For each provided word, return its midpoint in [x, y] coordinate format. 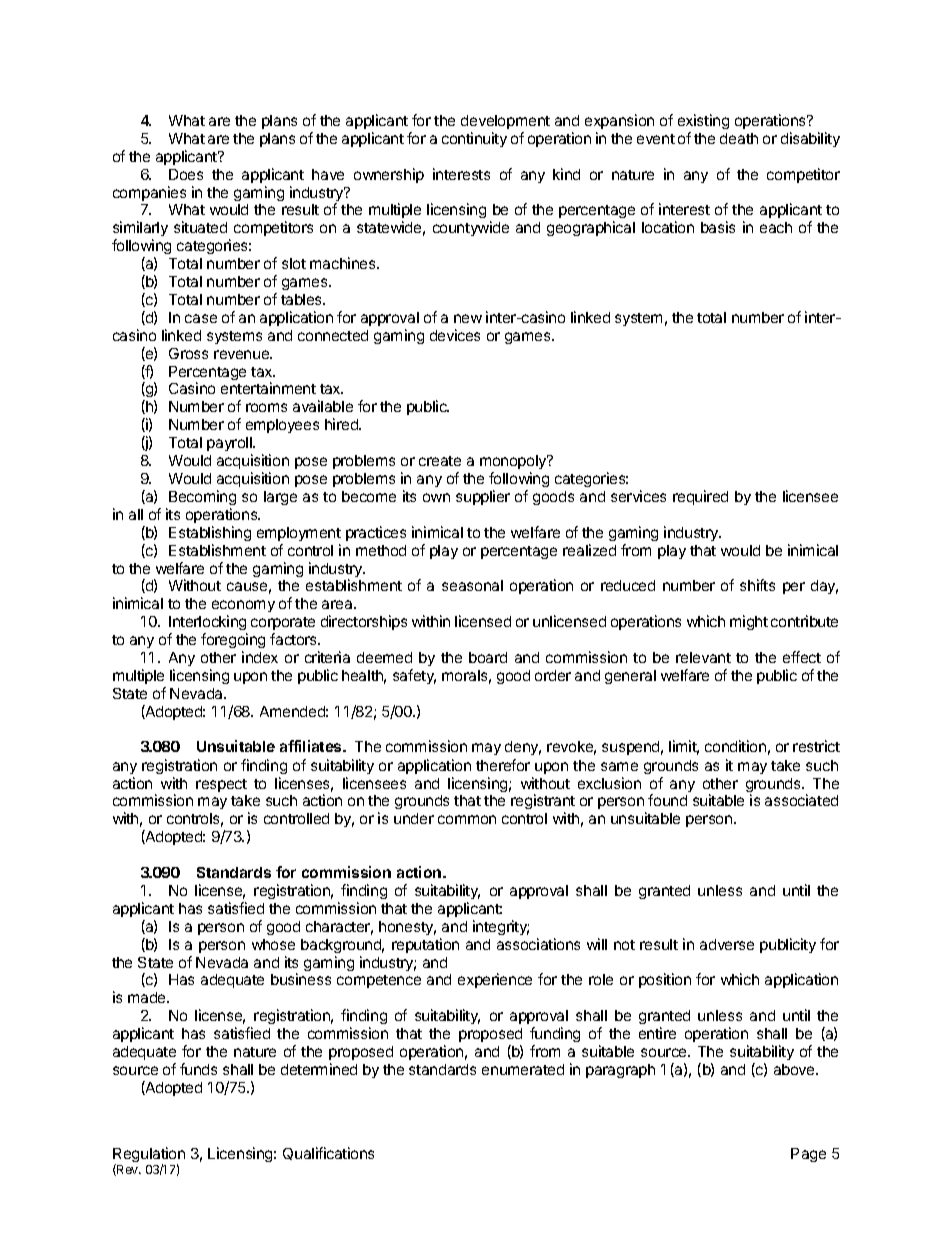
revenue [243, 354]
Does [186, 174]
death [739, 138]
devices [455, 335]
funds [198, 1069]
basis [718, 227]
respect [221, 785]
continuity [474, 139]
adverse [727, 944]
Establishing [210, 533]
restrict [816, 746]
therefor [503, 765]
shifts [757, 585]
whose [273, 944]
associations [538, 944]
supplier [483, 497]
